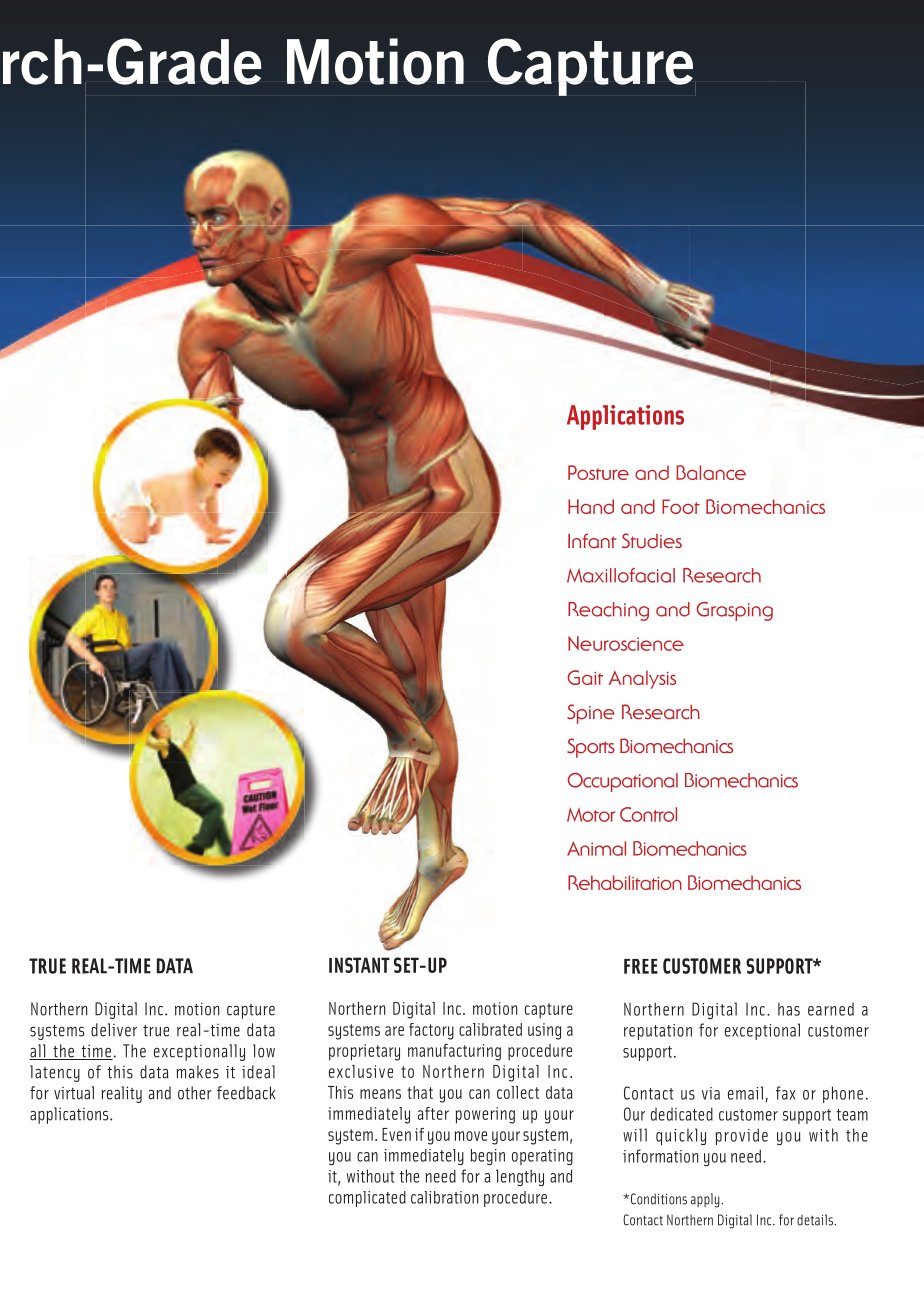  What do you see at coordinates (396, 1134) in the document?
I see `Even` at bounding box center [396, 1134].
